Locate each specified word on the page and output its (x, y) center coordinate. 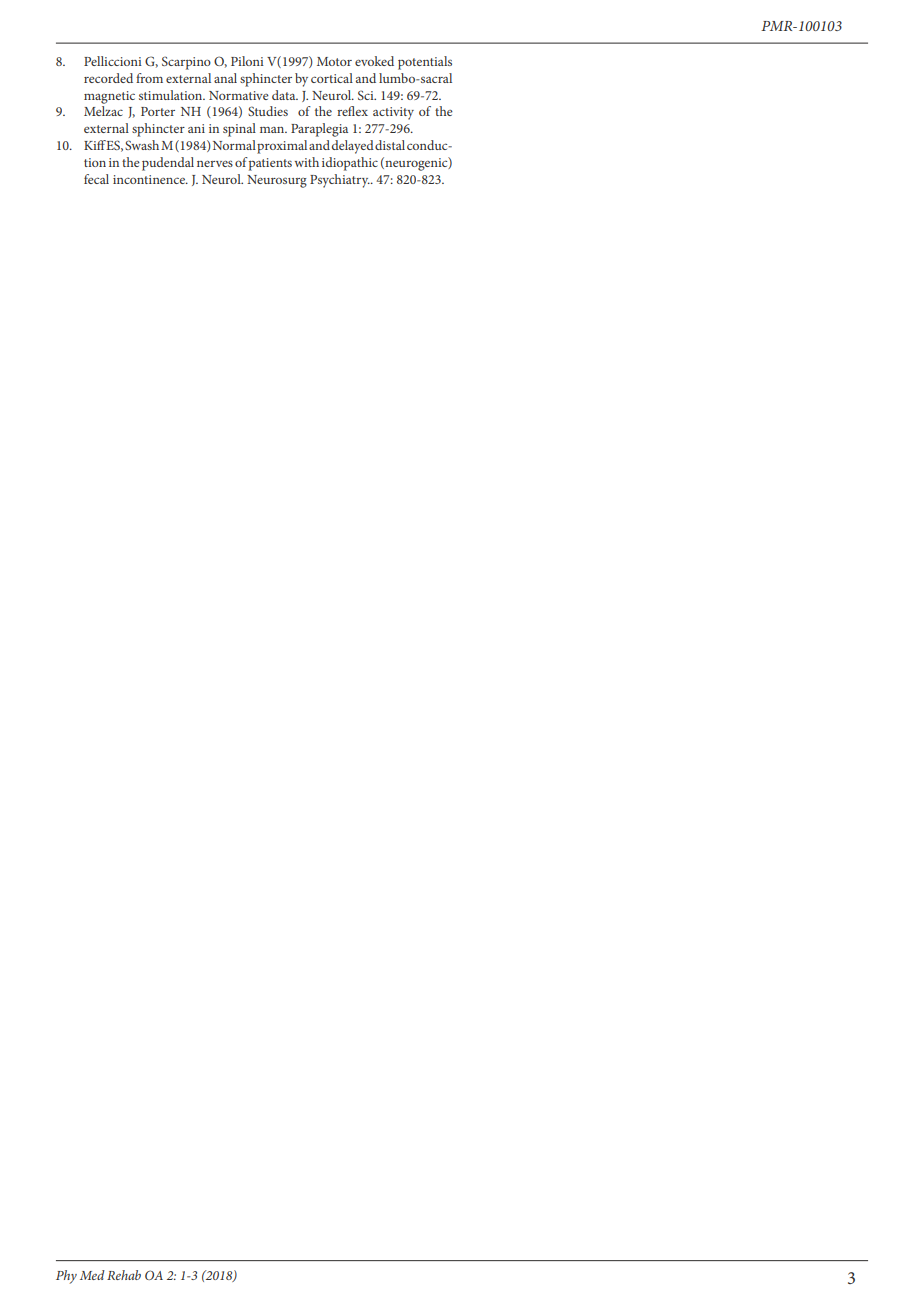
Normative (239, 95)
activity (393, 113)
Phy (66, 1277)
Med (92, 1275)
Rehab (124, 1275)
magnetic (109, 97)
